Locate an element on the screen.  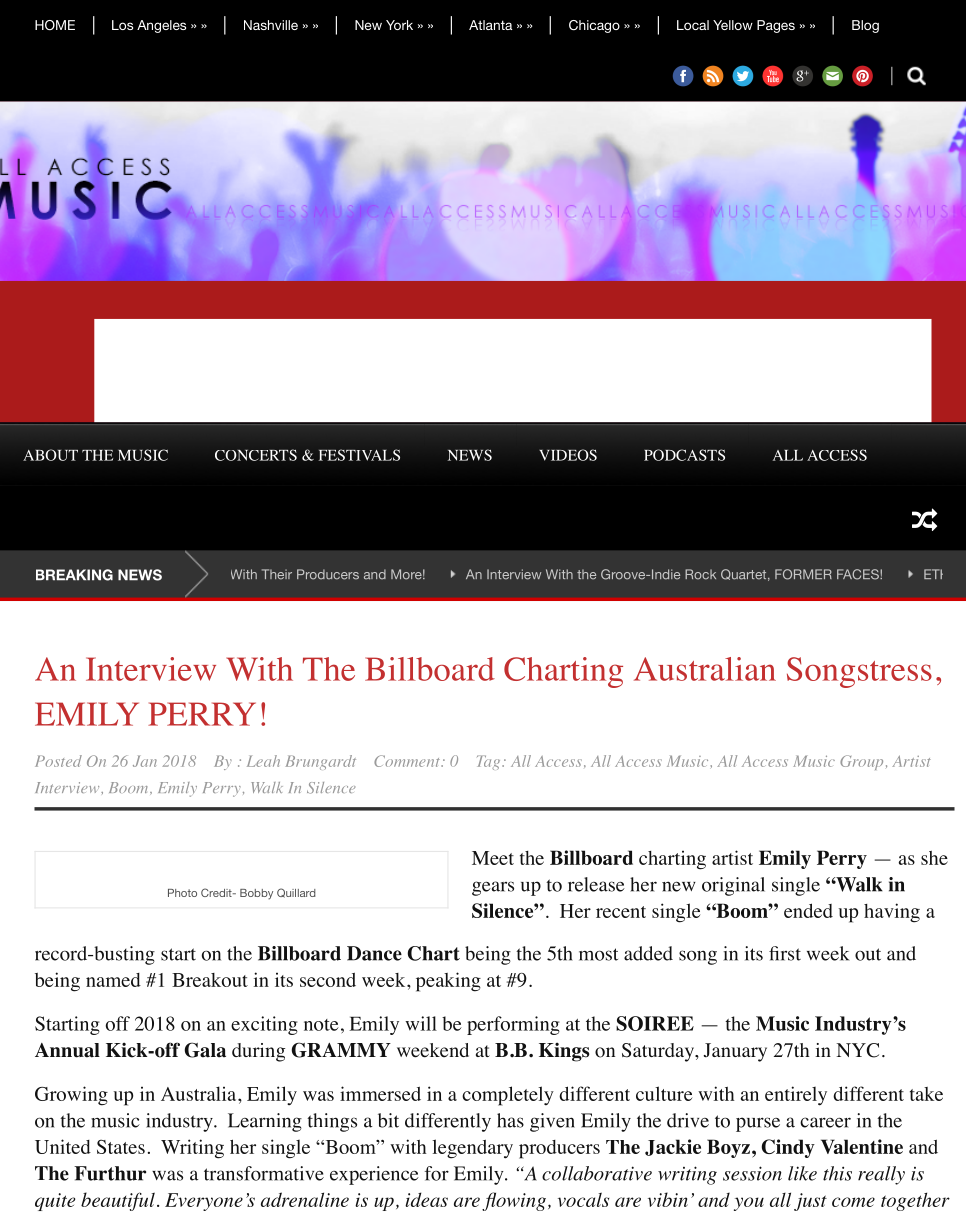
Rock is located at coordinates (700, 574).
